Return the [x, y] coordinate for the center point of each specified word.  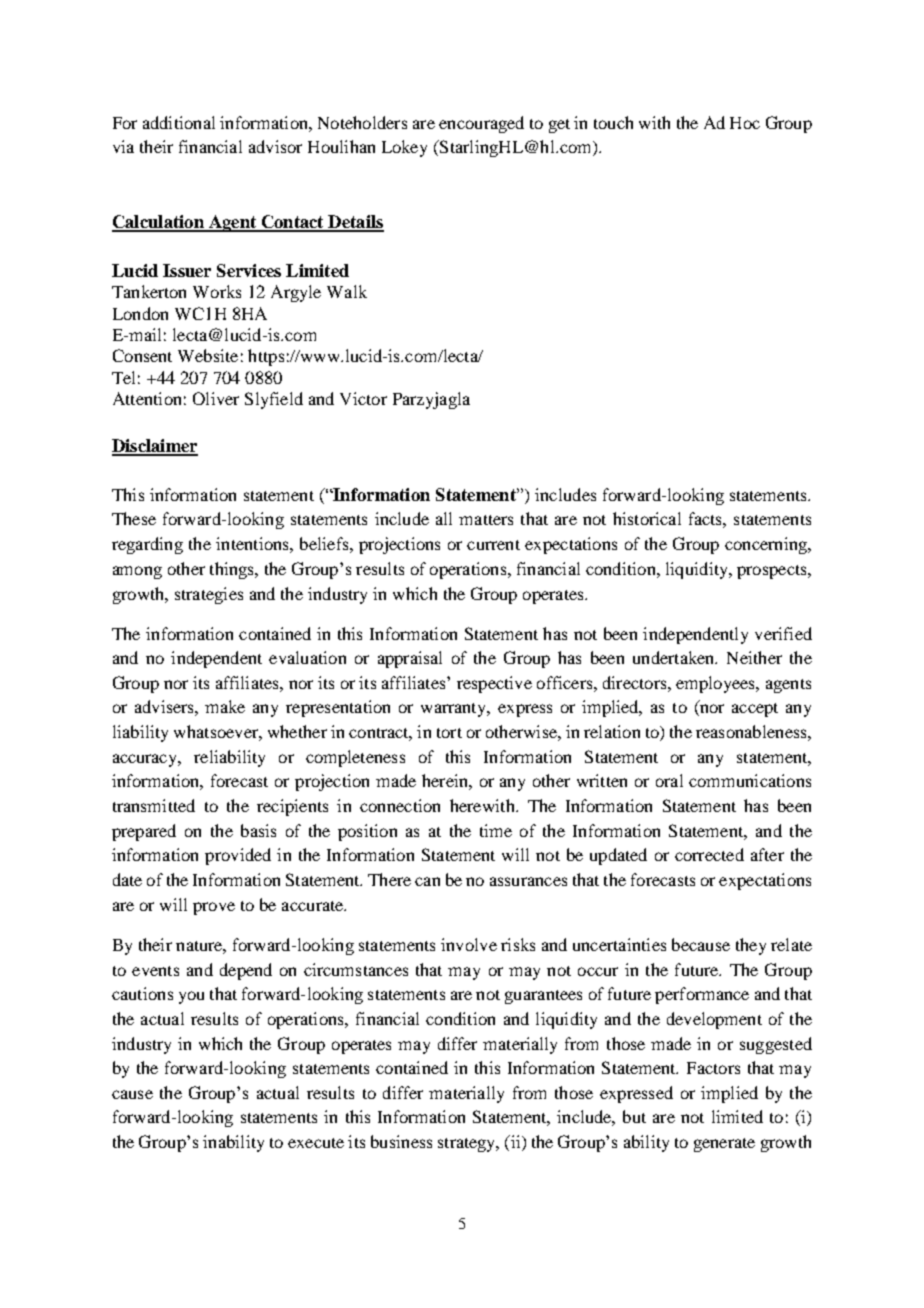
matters [486, 520]
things [233, 570]
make [225, 706]
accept [755, 710]
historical [647, 518]
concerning [767, 545]
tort [449, 733]
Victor [363, 398]
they [751, 946]
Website [208, 355]
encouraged [481, 124]
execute [316, 1143]
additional [179, 122]
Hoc [745, 123]
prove [214, 908]
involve [469, 944]
